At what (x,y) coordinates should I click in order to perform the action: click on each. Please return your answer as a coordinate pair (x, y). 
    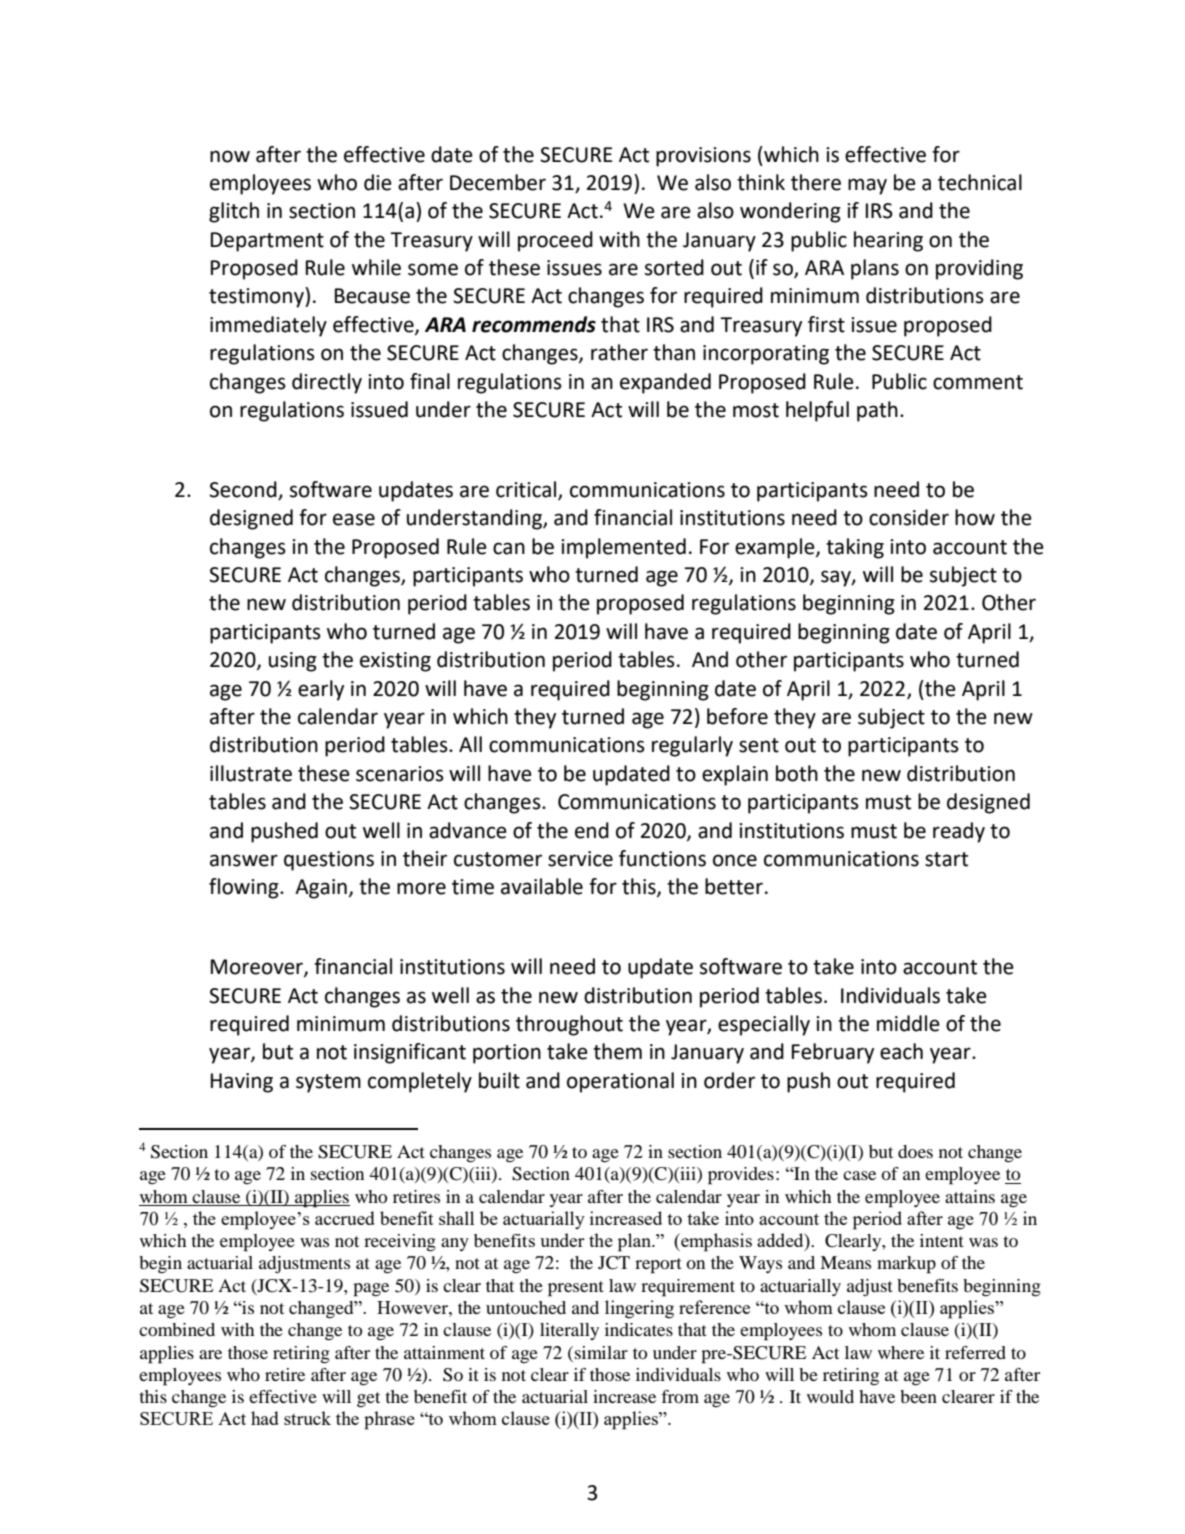
    Looking at the image, I should click on (901, 1051).
